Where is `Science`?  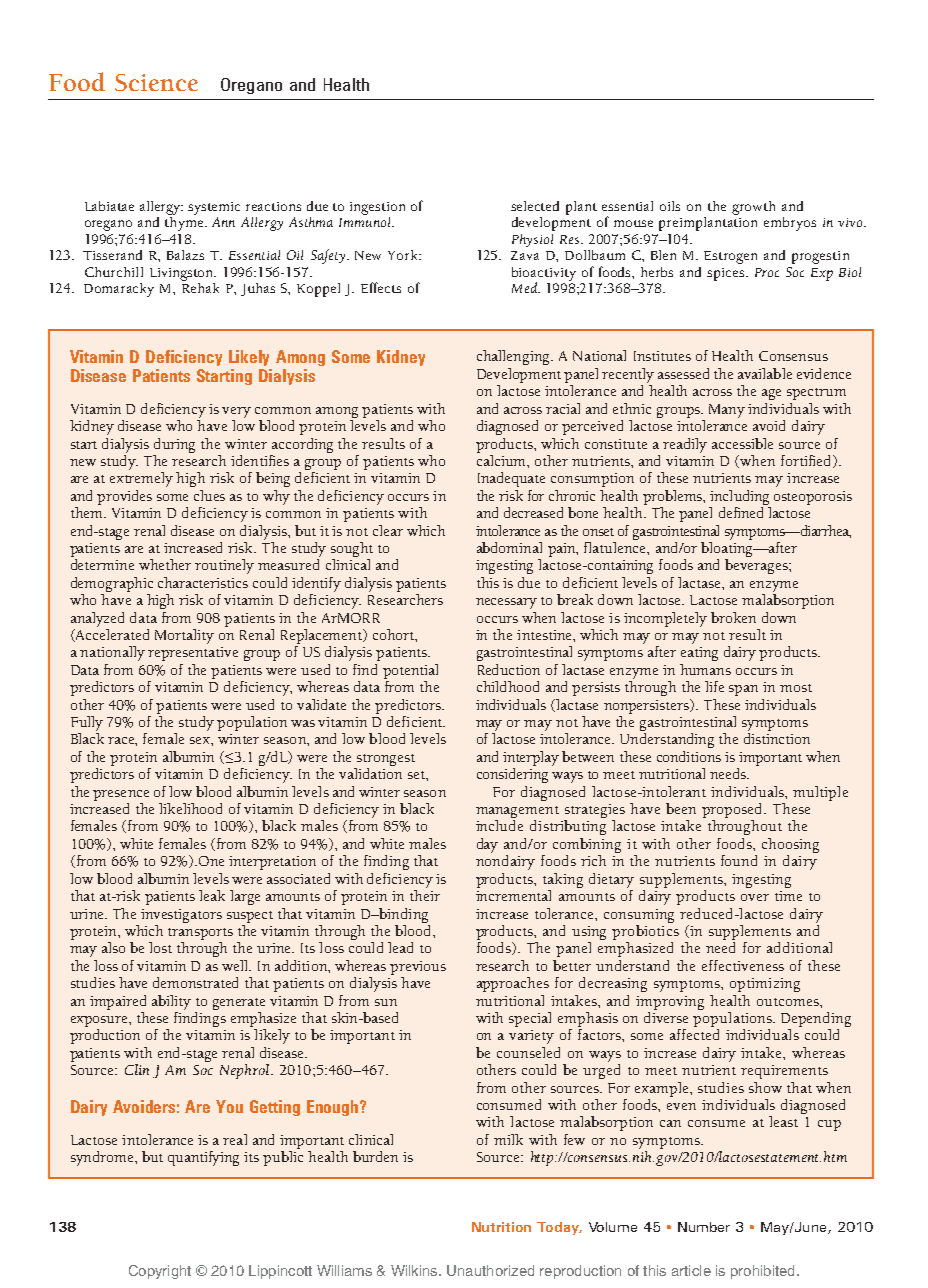
Science is located at coordinates (156, 82).
